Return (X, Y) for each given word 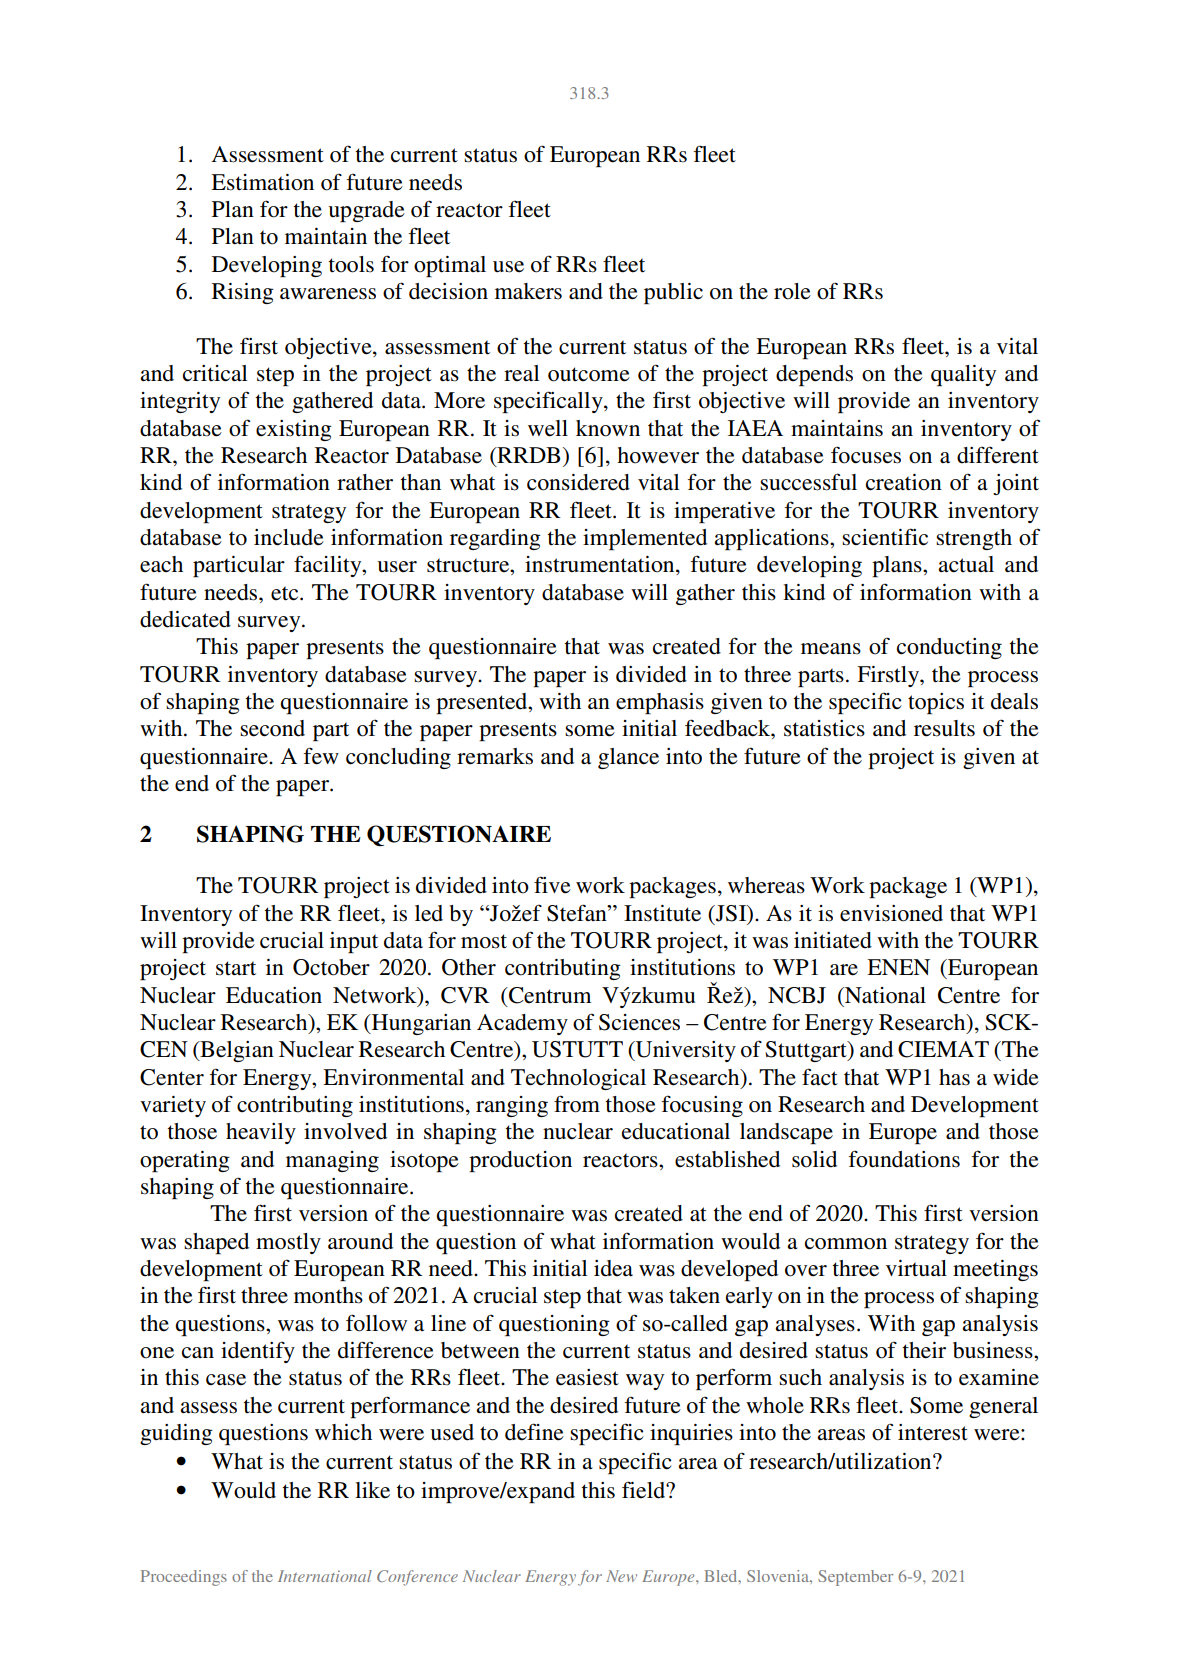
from (577, 1104)
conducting (949, 648)
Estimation (262, 182)
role (792, 291)
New (621, 1576)
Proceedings (184, 1578)
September (855, 1578)
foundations (904, 1159)
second (272, 728)
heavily (261, 1133)
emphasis (660, 703)
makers (528, 291)
